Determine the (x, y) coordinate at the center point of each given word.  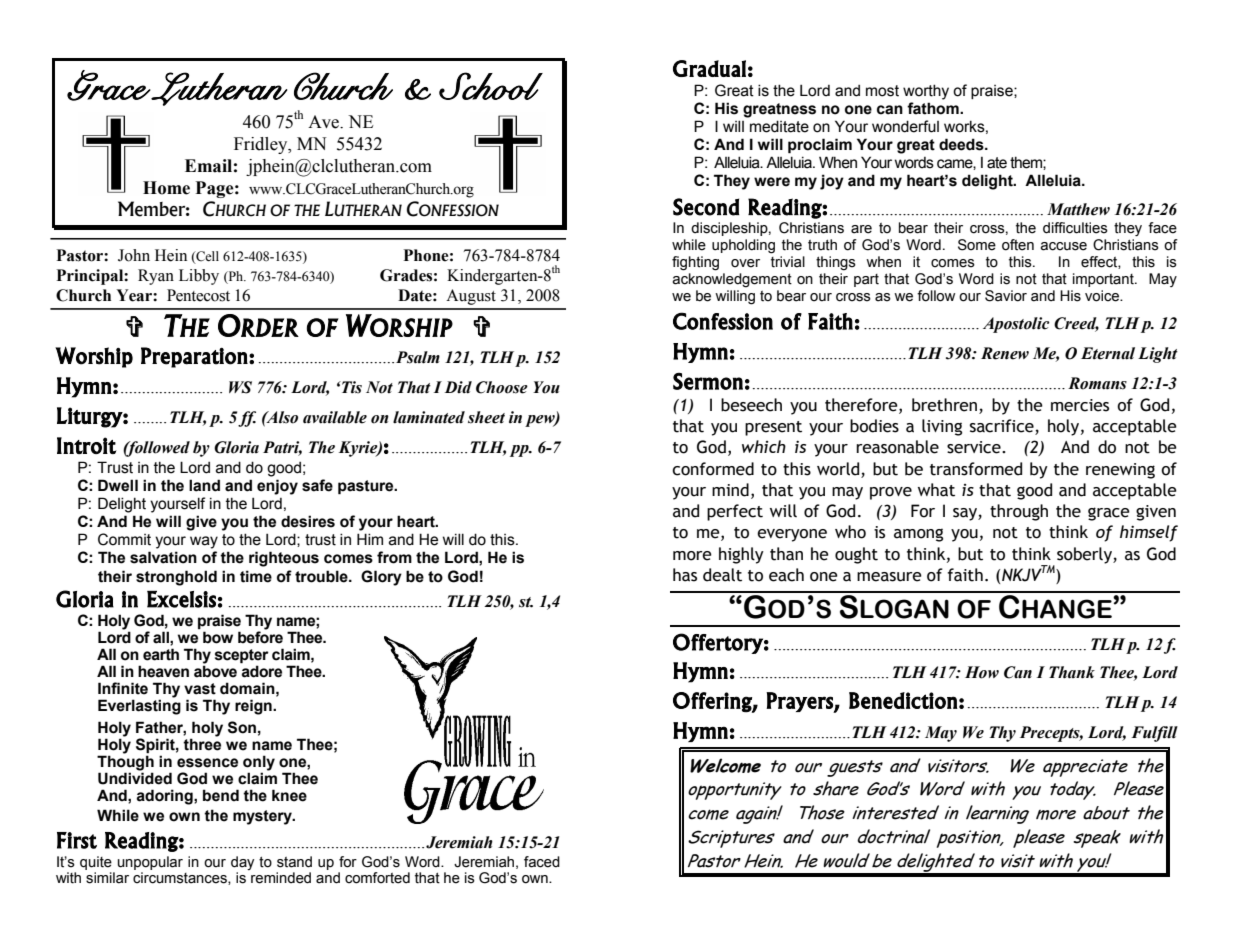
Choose (502, 387)
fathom (934, 108)
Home (166, 188)
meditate (779, 126)
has (685, 575)
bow (218, 637)
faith (965, 575)
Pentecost (198, 295)
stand (294, 862)
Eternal (1108, 353)
